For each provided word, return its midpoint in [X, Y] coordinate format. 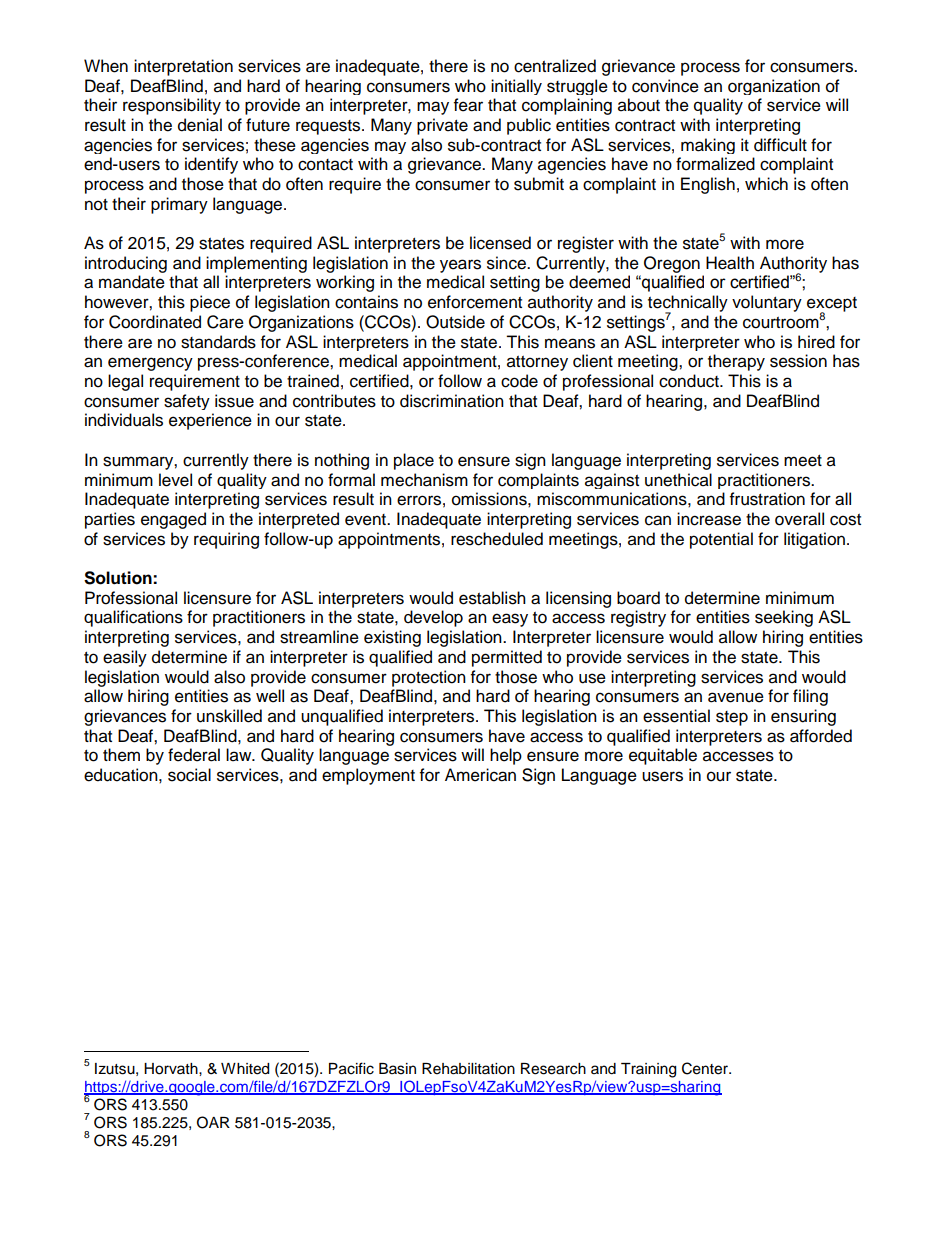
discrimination [452, 401]
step [732, 718]
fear [468, 105]
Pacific [351, 1068]
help [506, 756]
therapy [736, 362]
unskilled [229, 716]
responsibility [172, 106]
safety [187, 402]
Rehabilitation [468, 1069]
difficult [780, 145]
